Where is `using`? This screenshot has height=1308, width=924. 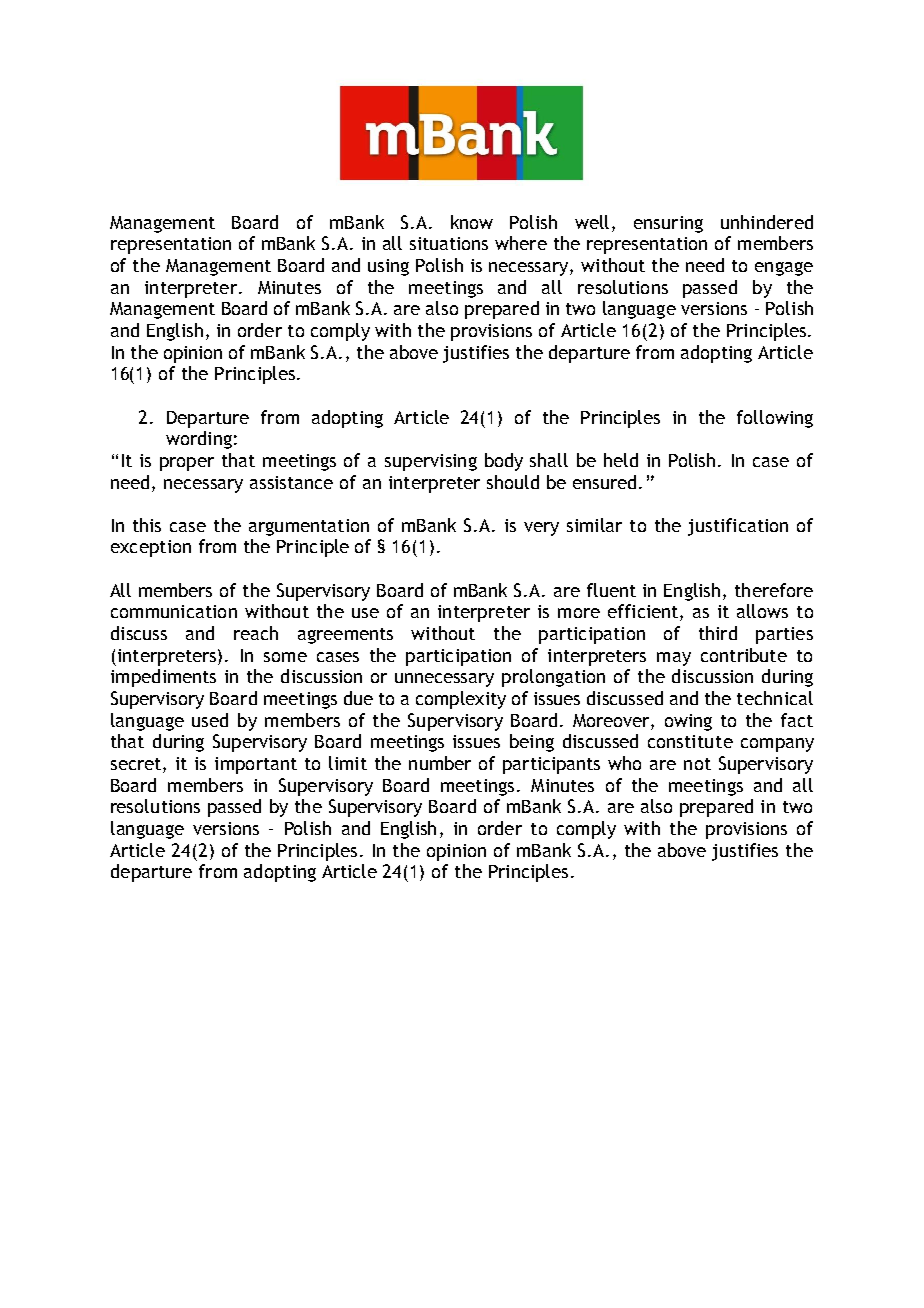 using is located at coordinates (388, 267).
